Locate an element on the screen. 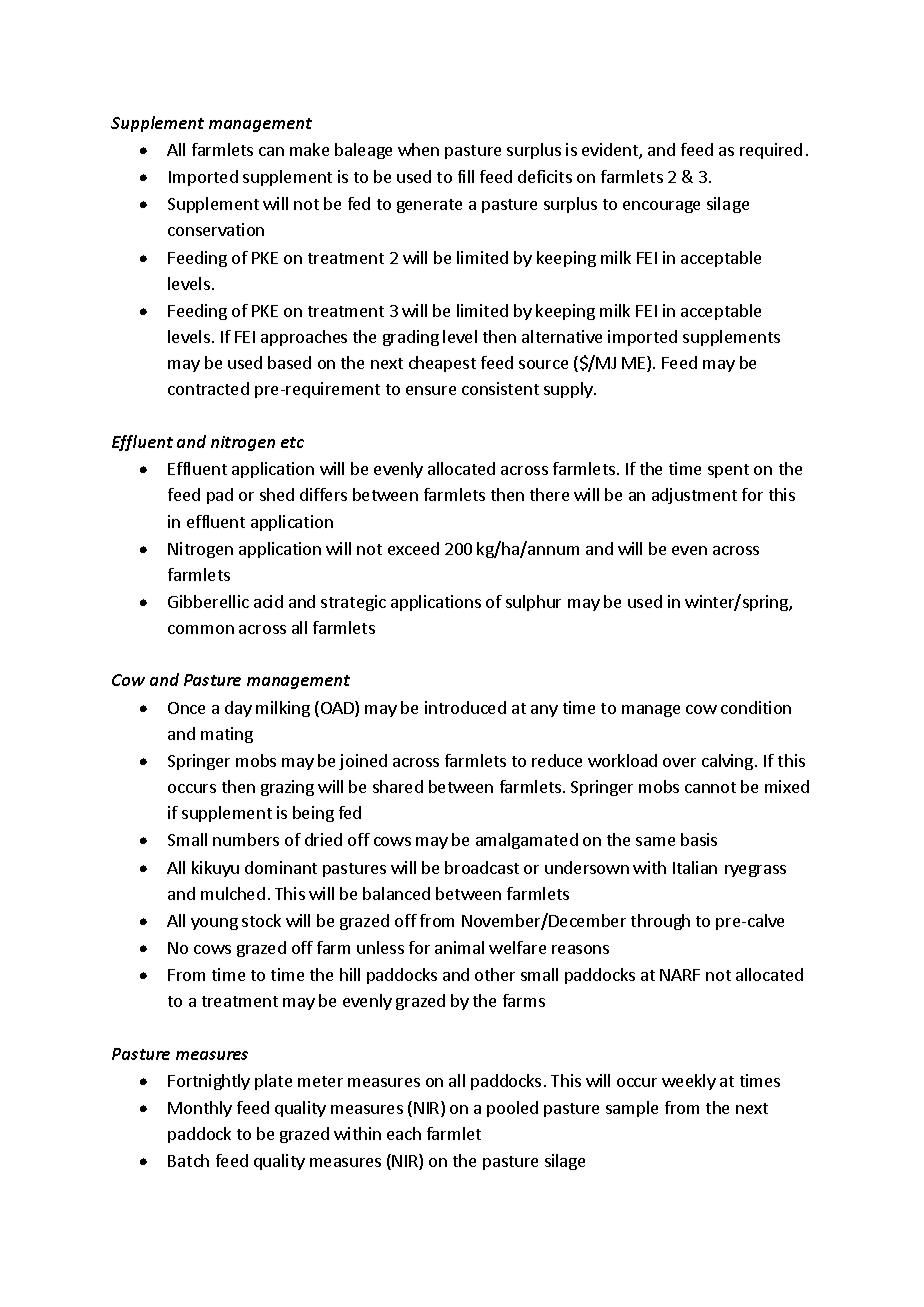 This screenshot has width=924, height=1307. pooled is located at coordinates (512, 1109).
